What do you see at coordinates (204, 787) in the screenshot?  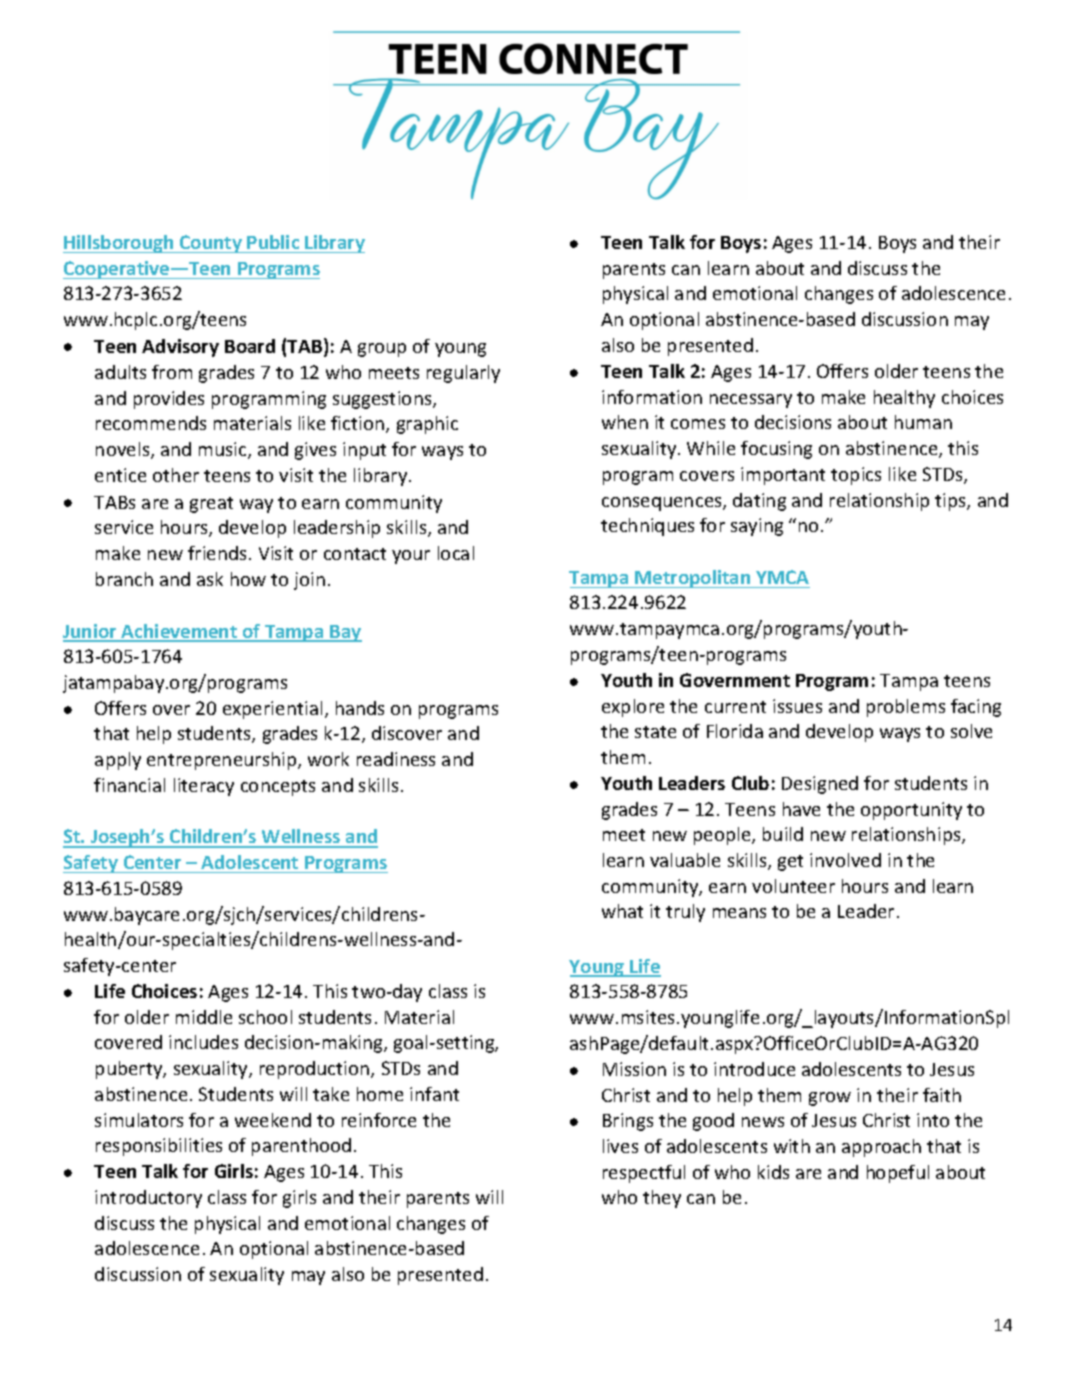 I see `literacy` at bounding box center [204, 787].
